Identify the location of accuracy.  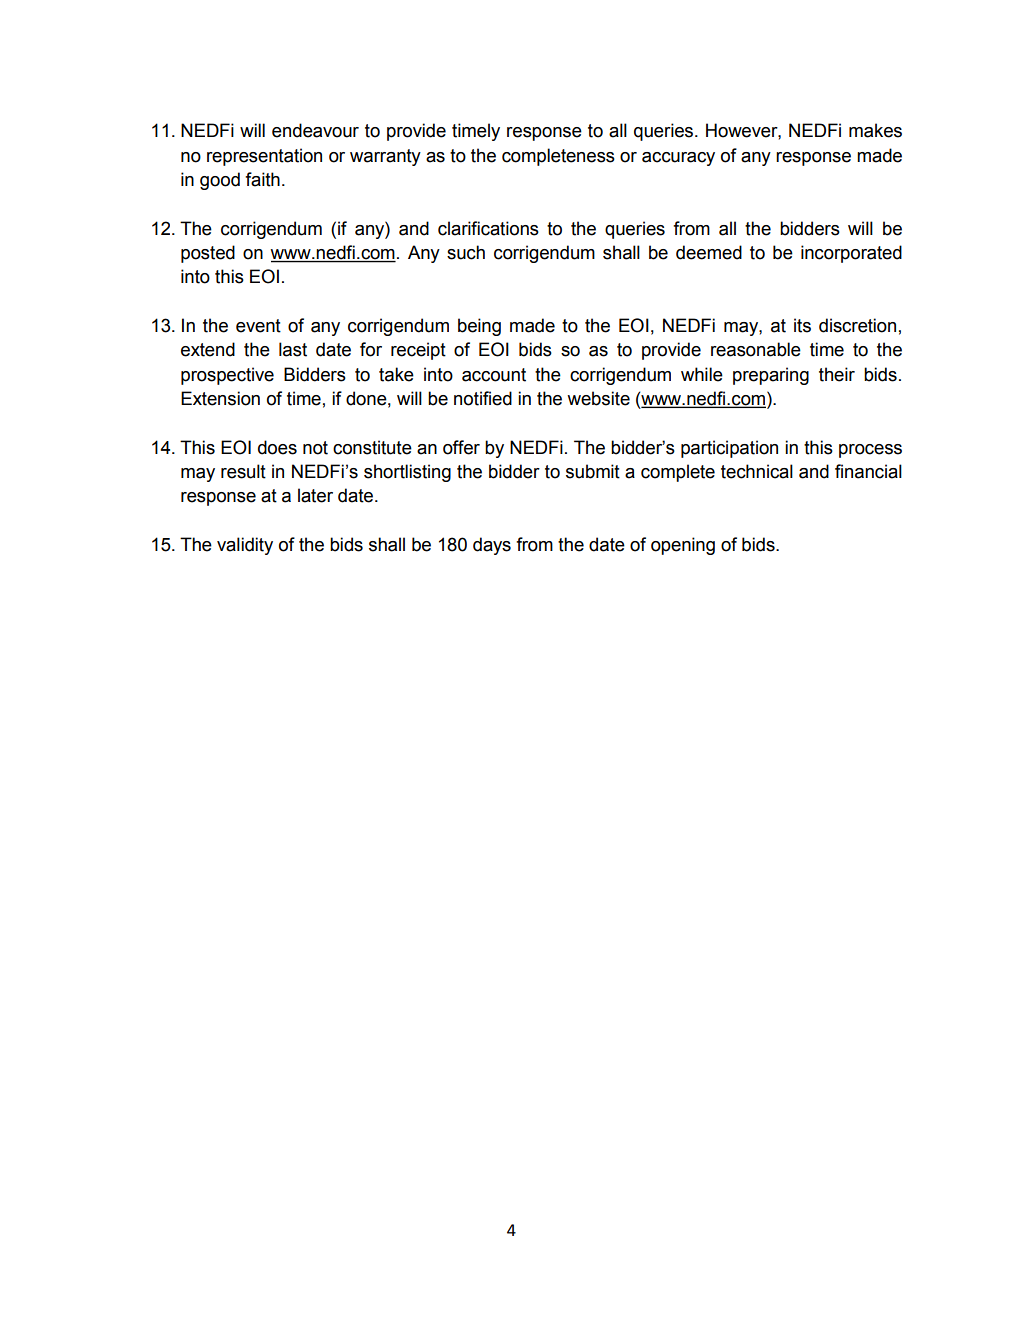
(678, 159).
